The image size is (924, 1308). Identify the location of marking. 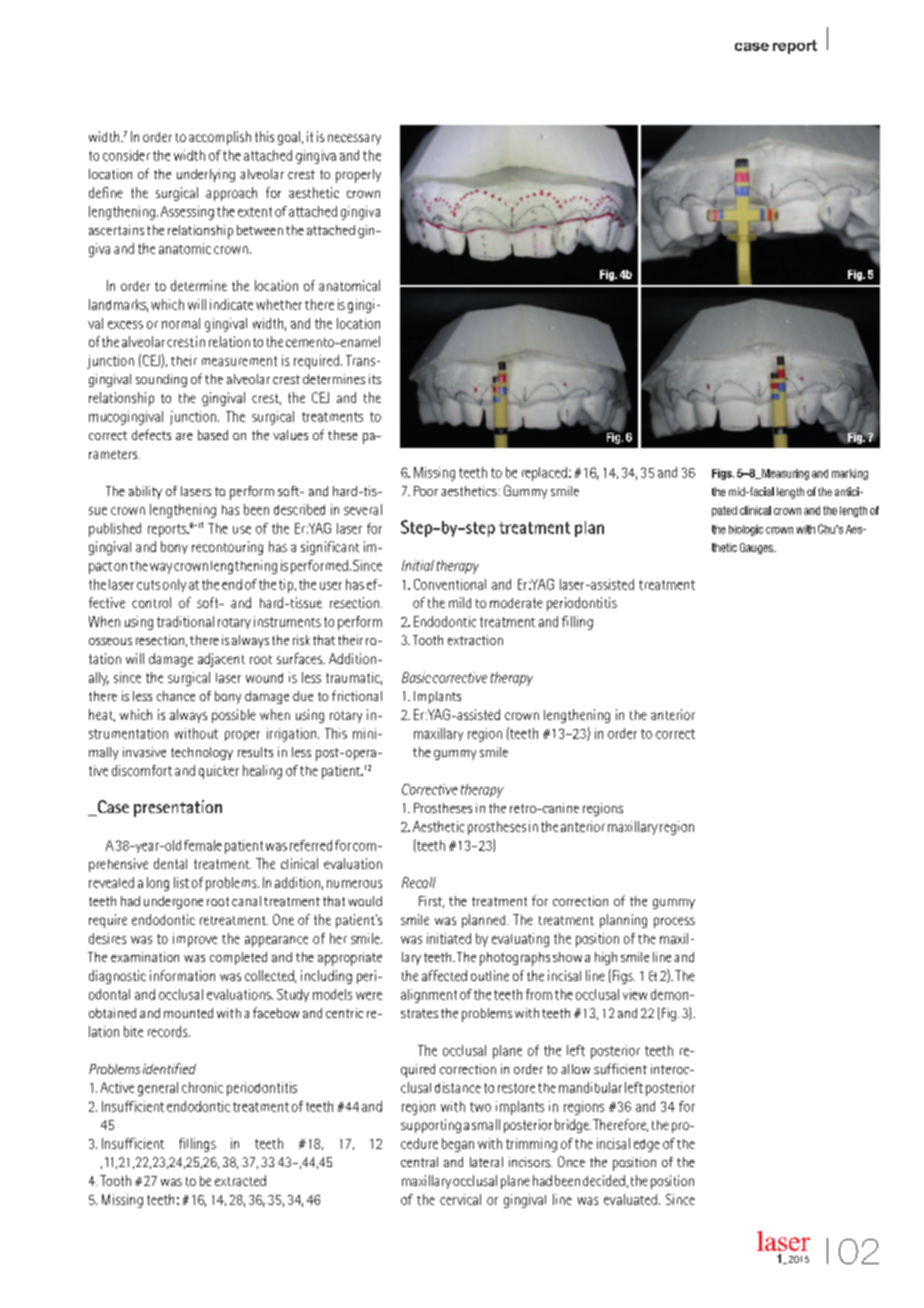
(850, 474).
